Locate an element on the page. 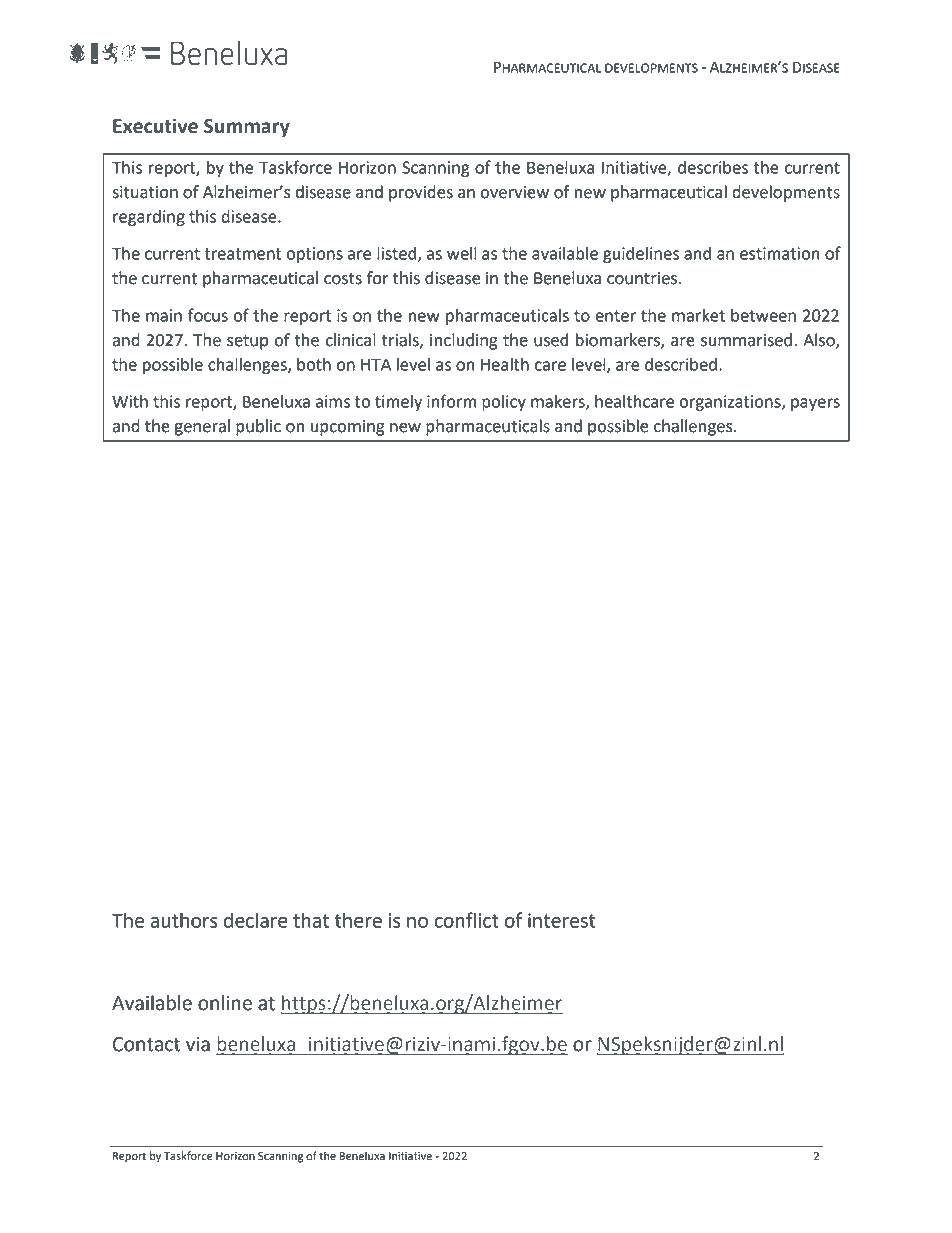  general is located at coordinates (202, 427).
